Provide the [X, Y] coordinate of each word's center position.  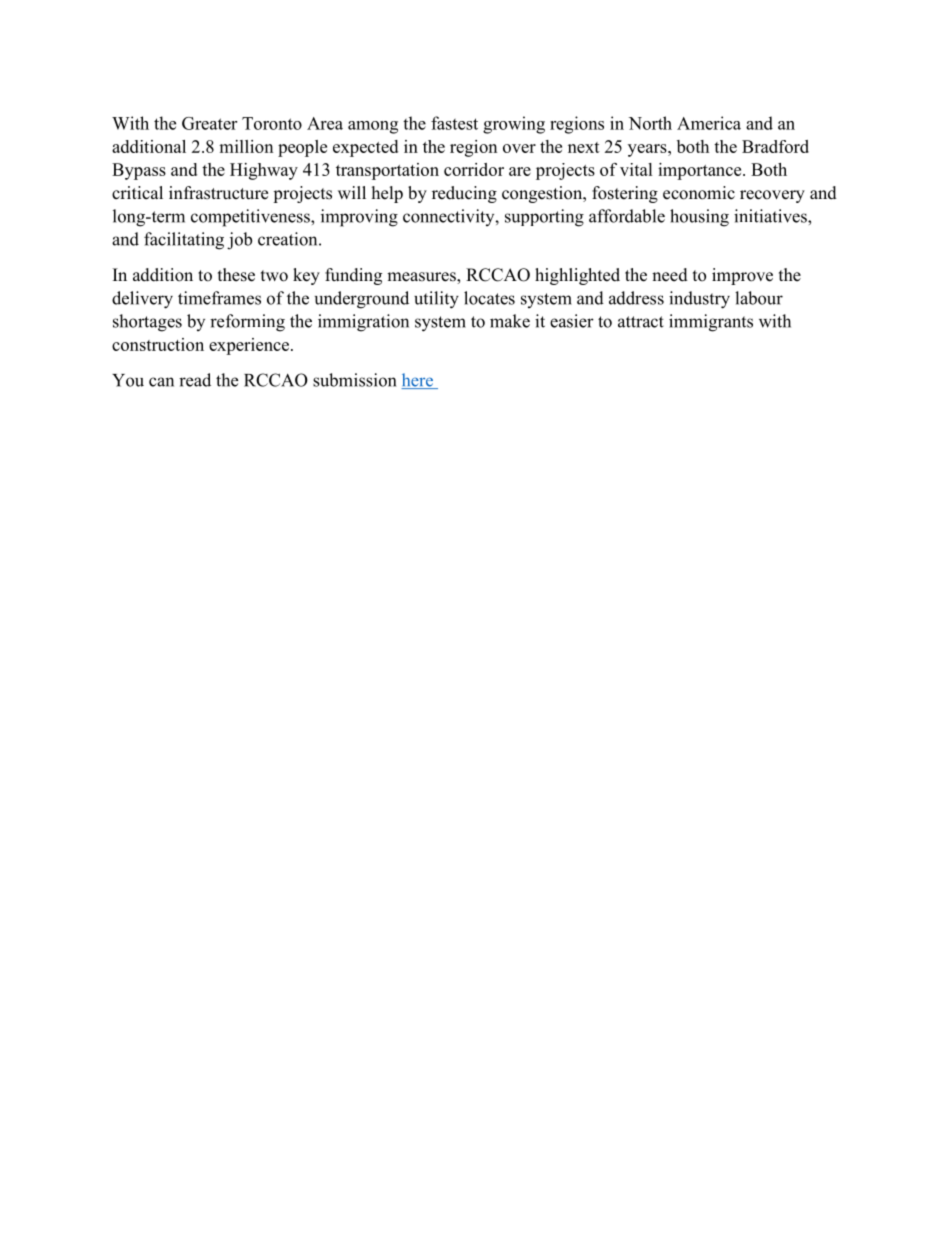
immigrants [711, 323]
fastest [454, 123]
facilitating [184, 241]
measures [422, 278]
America [709, 123]
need [670, 275]
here [418, 381]
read [195, 380]
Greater [209, 123]
